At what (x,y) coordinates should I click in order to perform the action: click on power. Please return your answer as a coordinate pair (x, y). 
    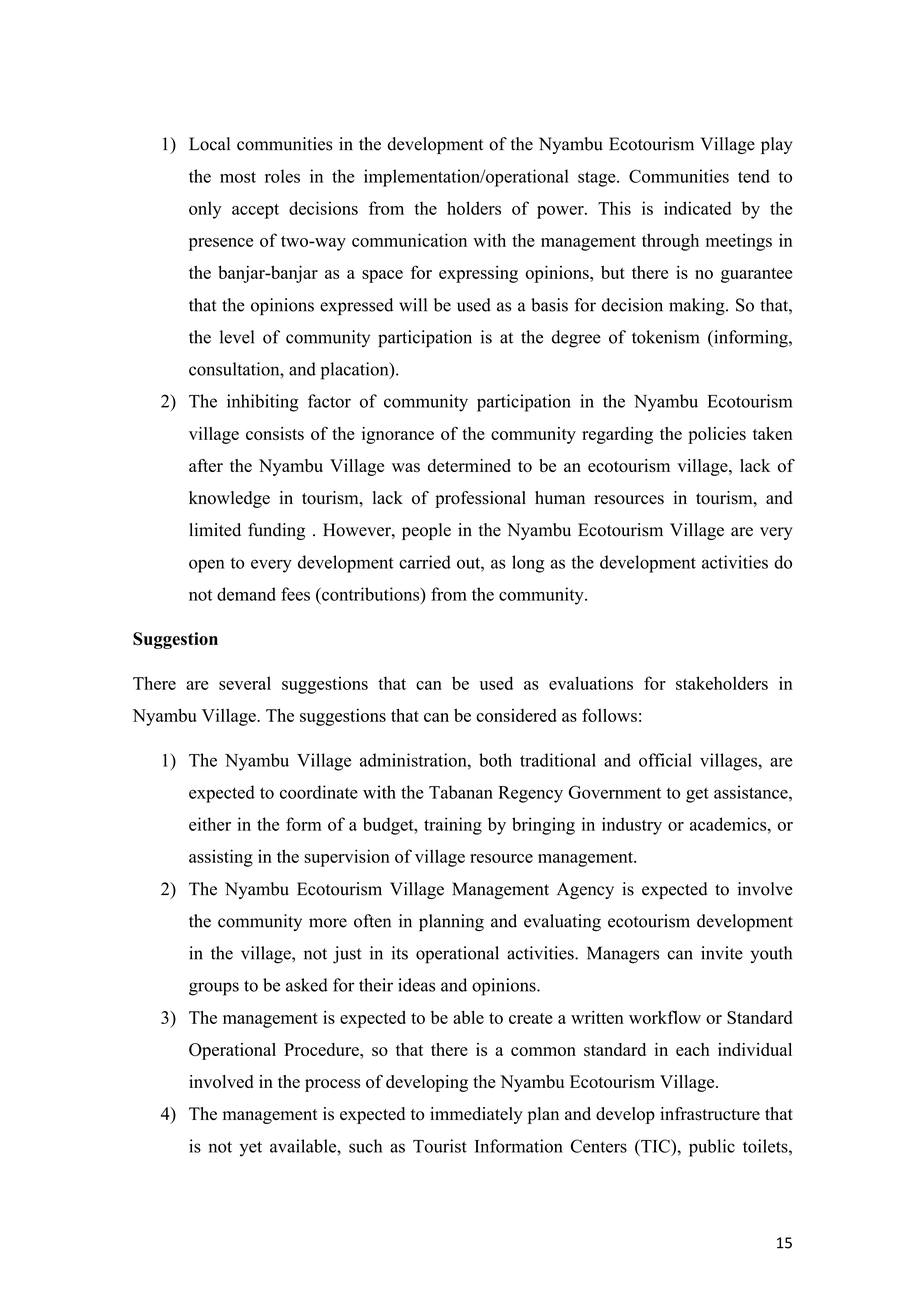
    Looking at the image, I should click on (561, 212).
